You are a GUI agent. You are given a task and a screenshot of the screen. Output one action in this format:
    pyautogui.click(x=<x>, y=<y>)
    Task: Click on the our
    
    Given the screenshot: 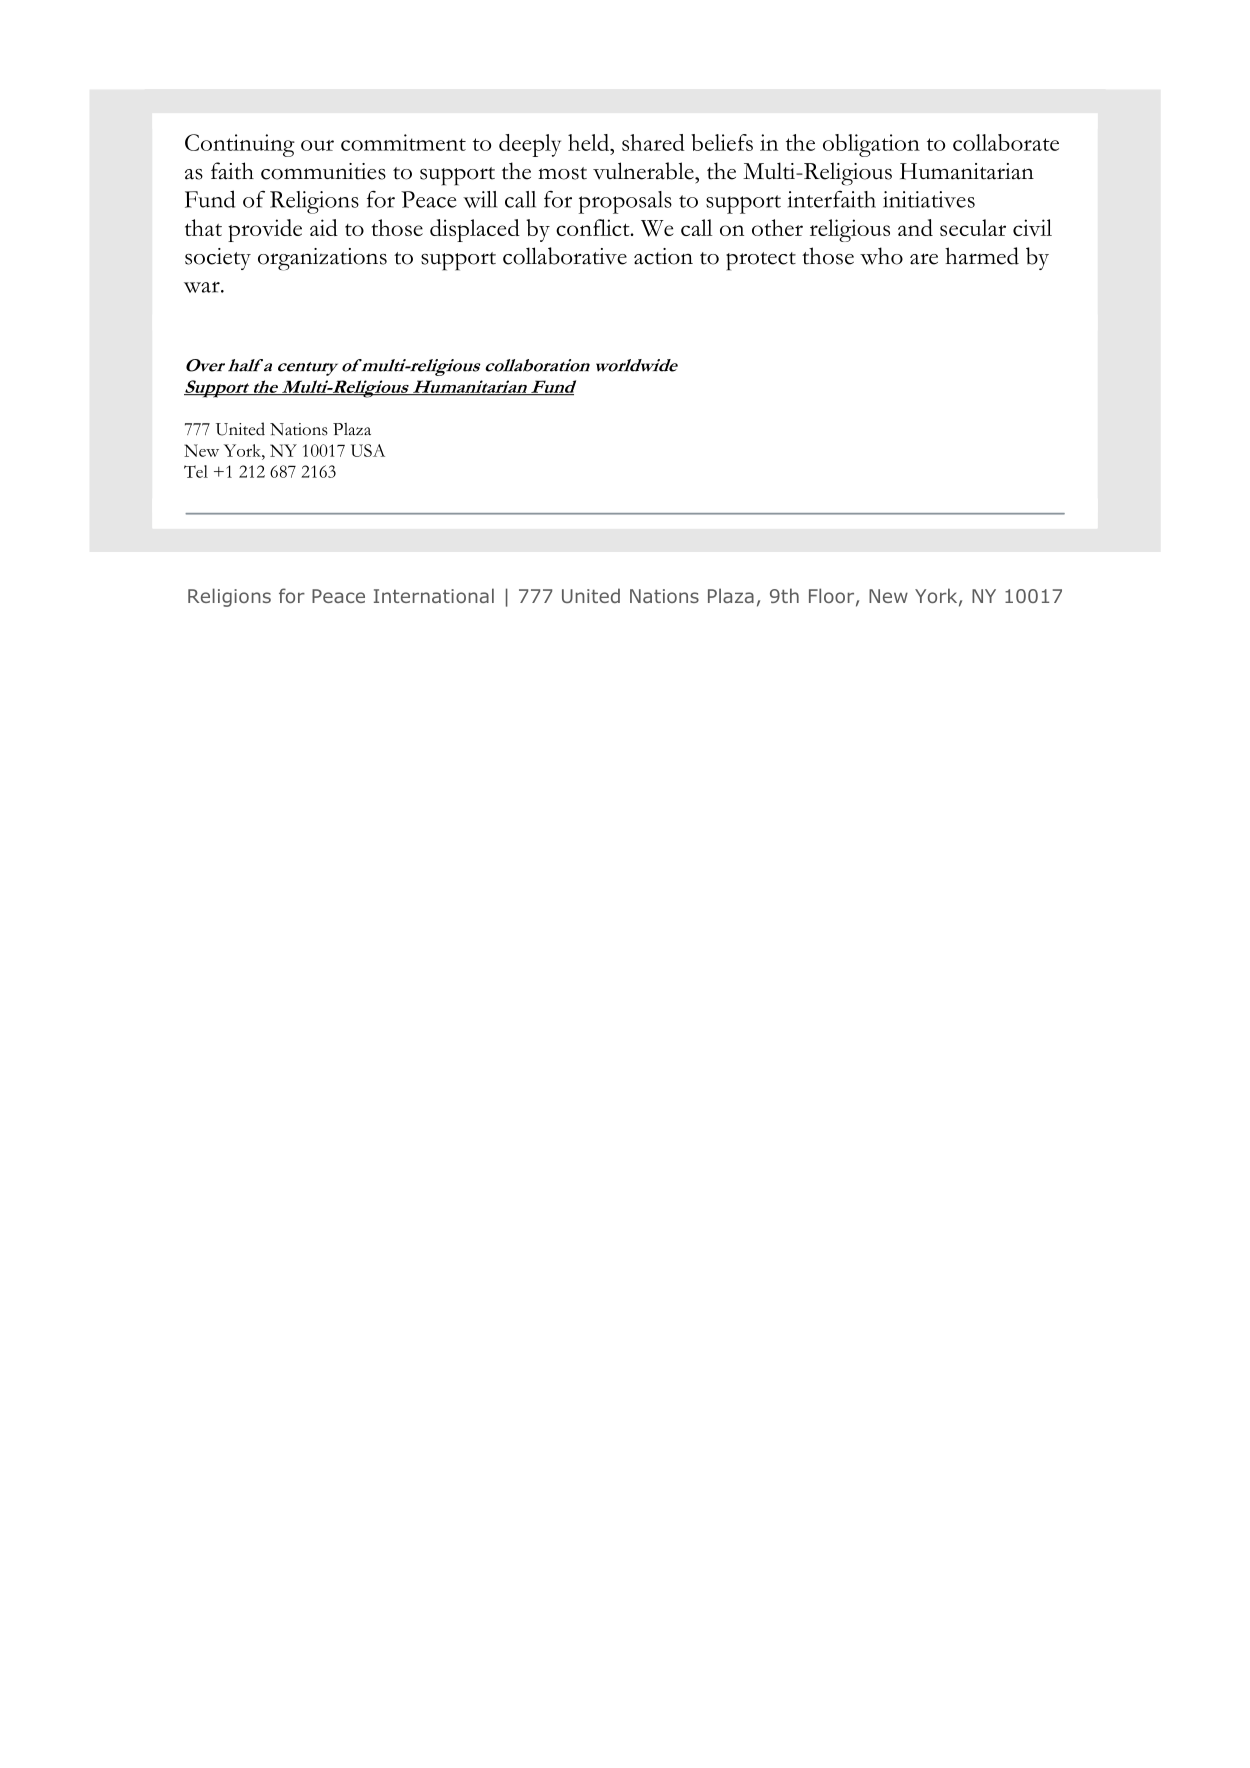 What is the action you would take?
    pyautogui.click(x=317, y=145)
